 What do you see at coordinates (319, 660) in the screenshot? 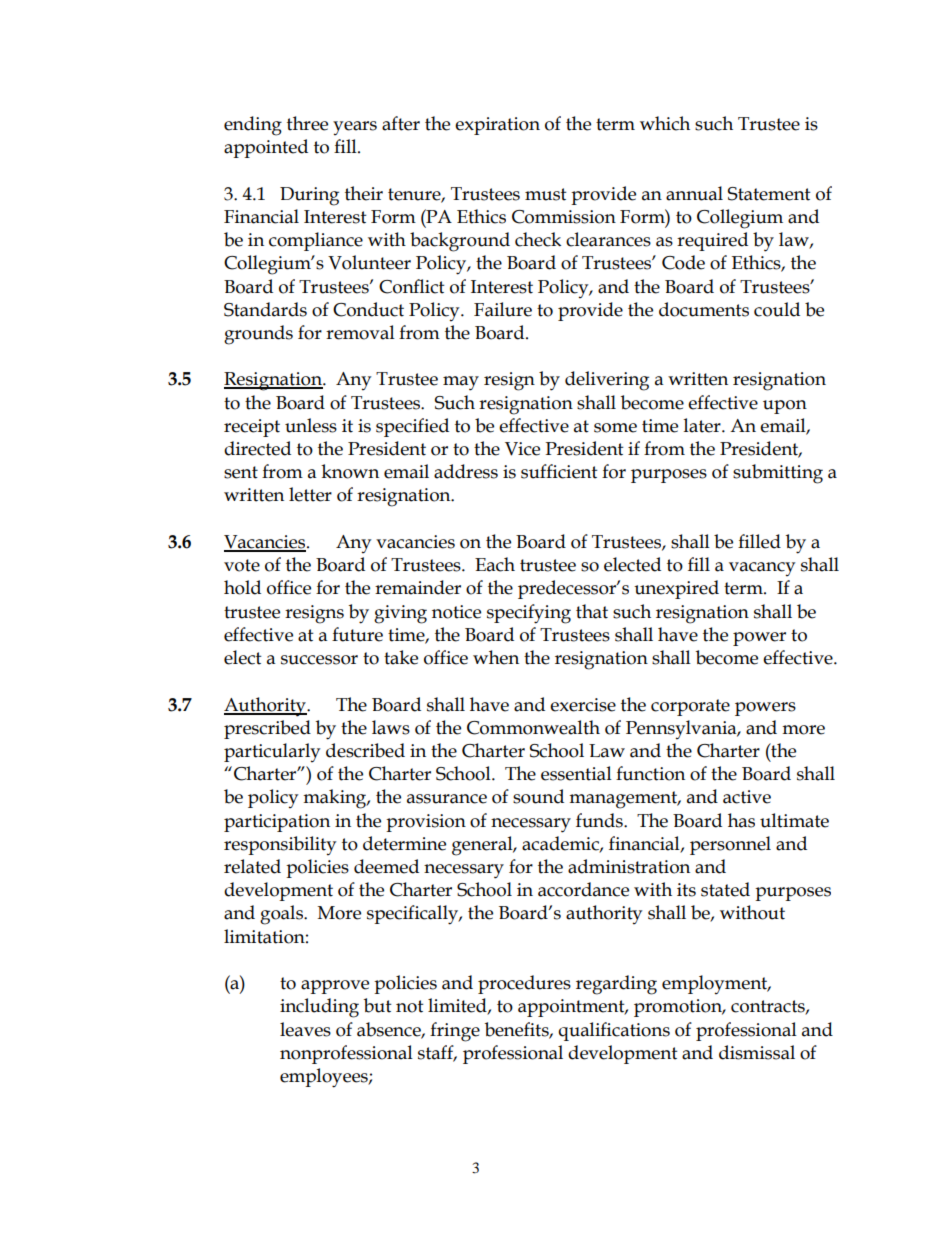
I see `successor` at bounding box center [319, 660].
